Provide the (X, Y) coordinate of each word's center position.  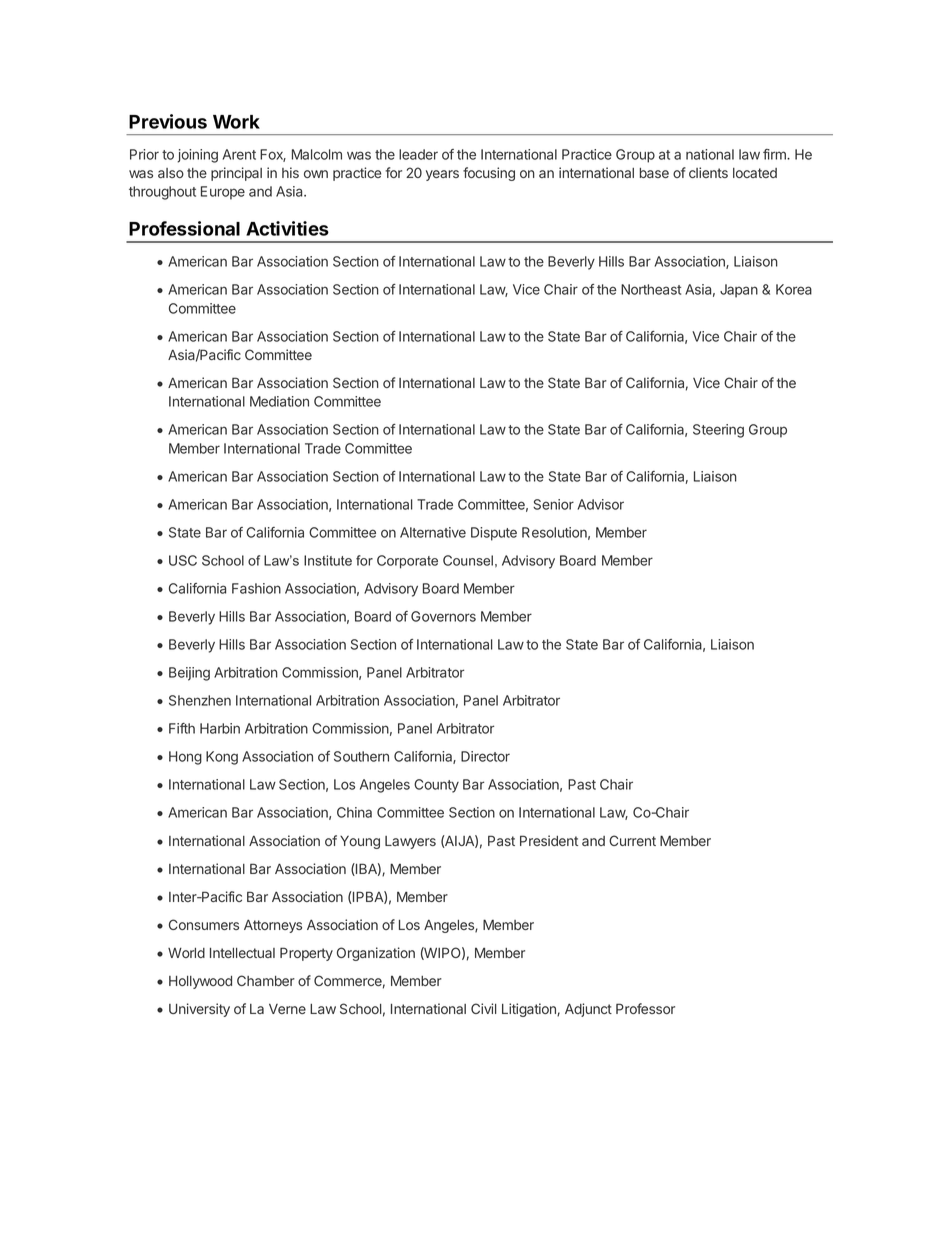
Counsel (468, 560)
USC (183, 560)
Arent (239, 154)
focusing (489, 174)
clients (708, 172)
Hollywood (200, 982)
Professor (645, 1008)
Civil (483, 1008)
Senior (553, 504)
